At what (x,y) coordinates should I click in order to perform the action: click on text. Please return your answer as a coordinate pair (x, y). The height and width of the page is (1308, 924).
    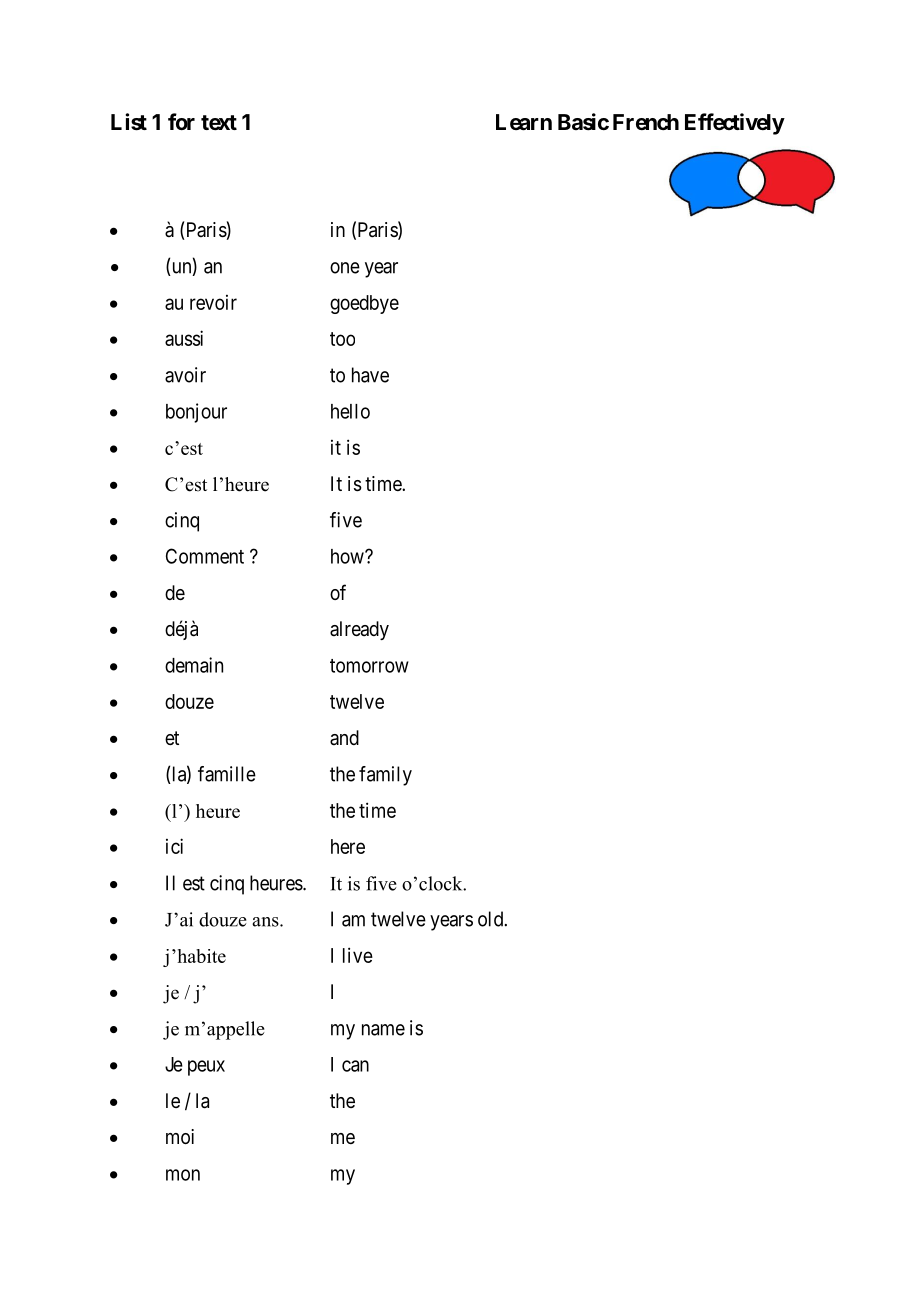
    Looking at the image, I should click on (219, 123).
